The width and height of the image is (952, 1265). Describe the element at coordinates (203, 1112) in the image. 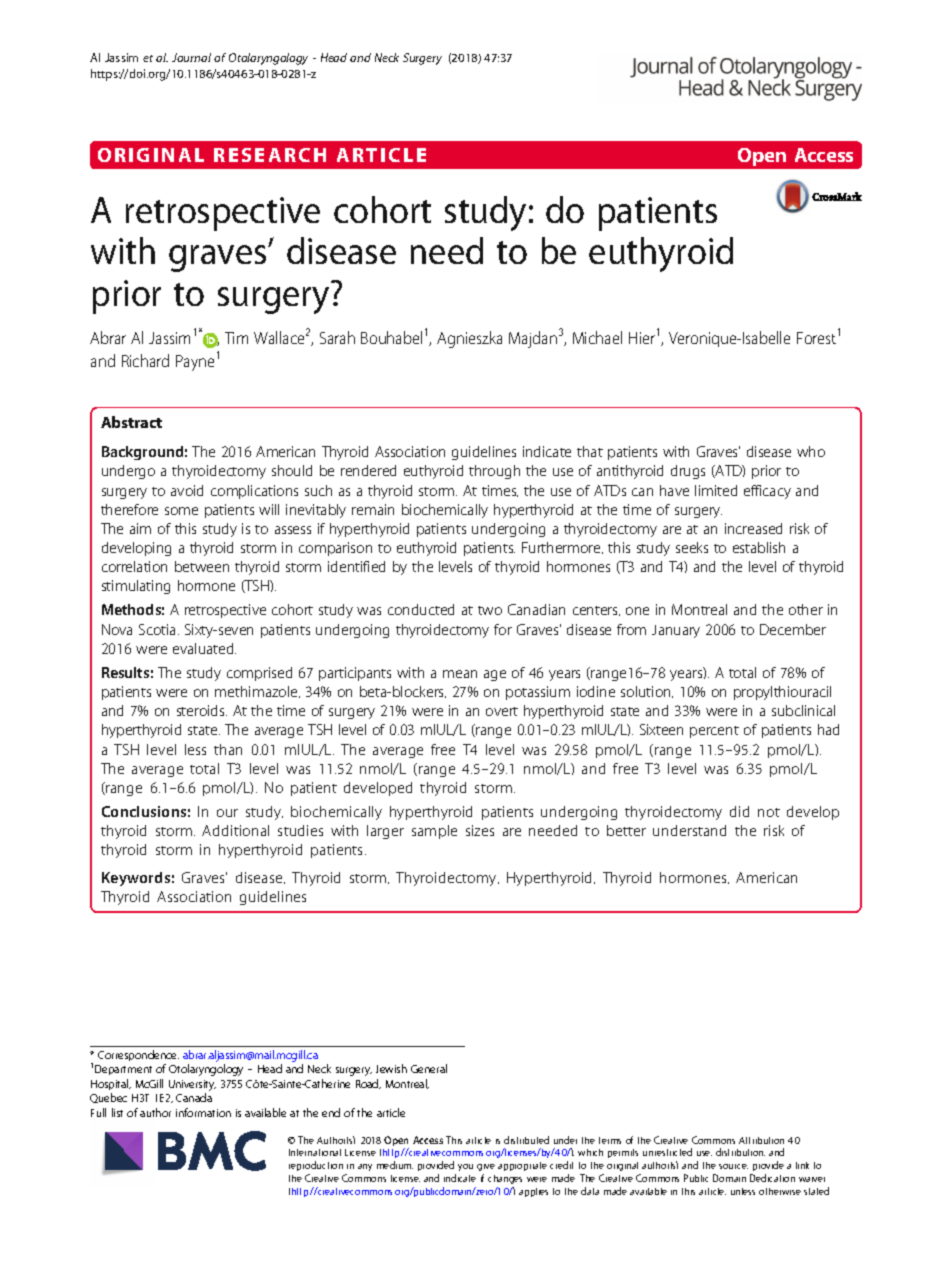

I see `information` at that location.
